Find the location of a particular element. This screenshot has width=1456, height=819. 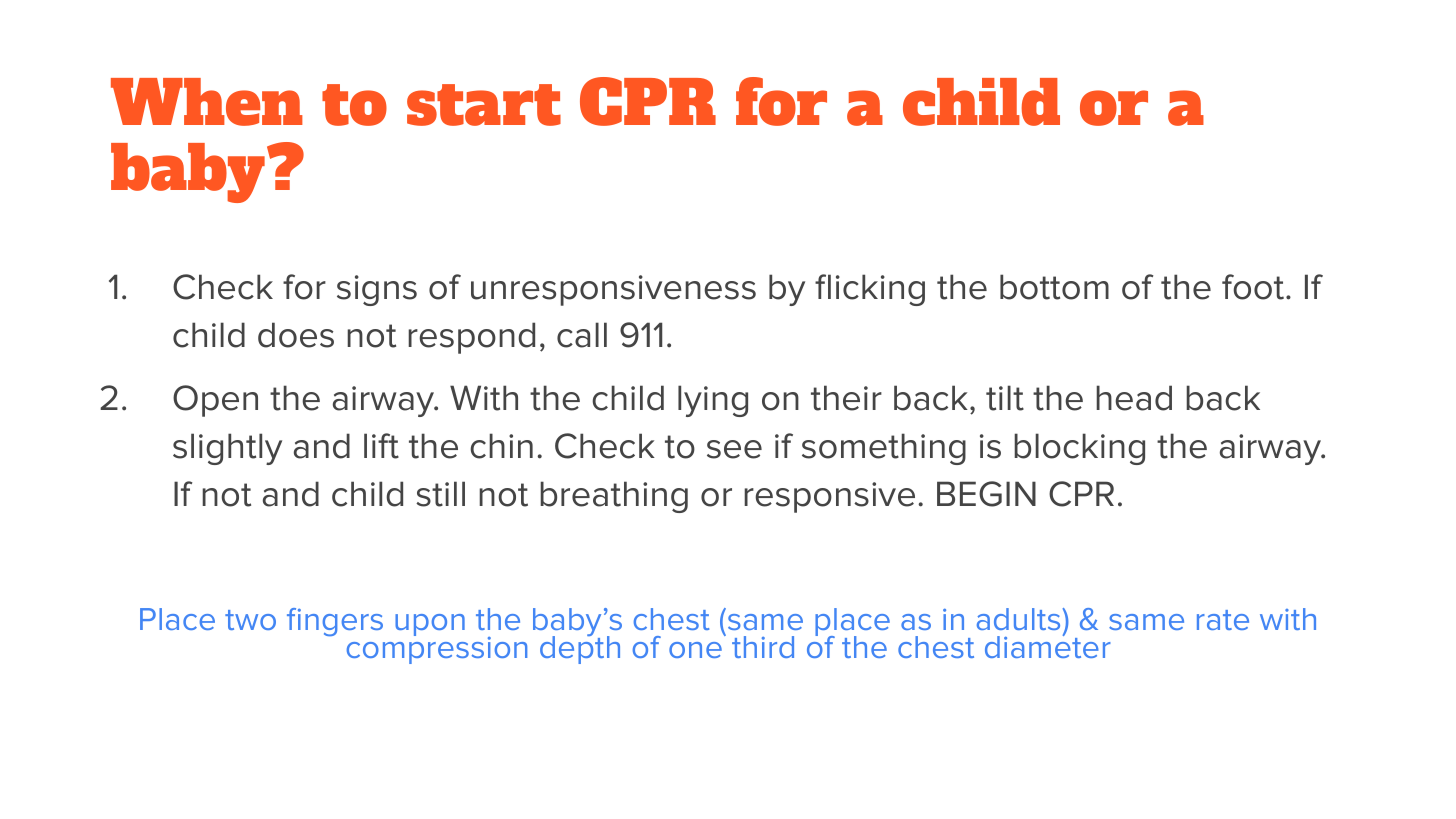

Open is located at coordinates (215, 401).
